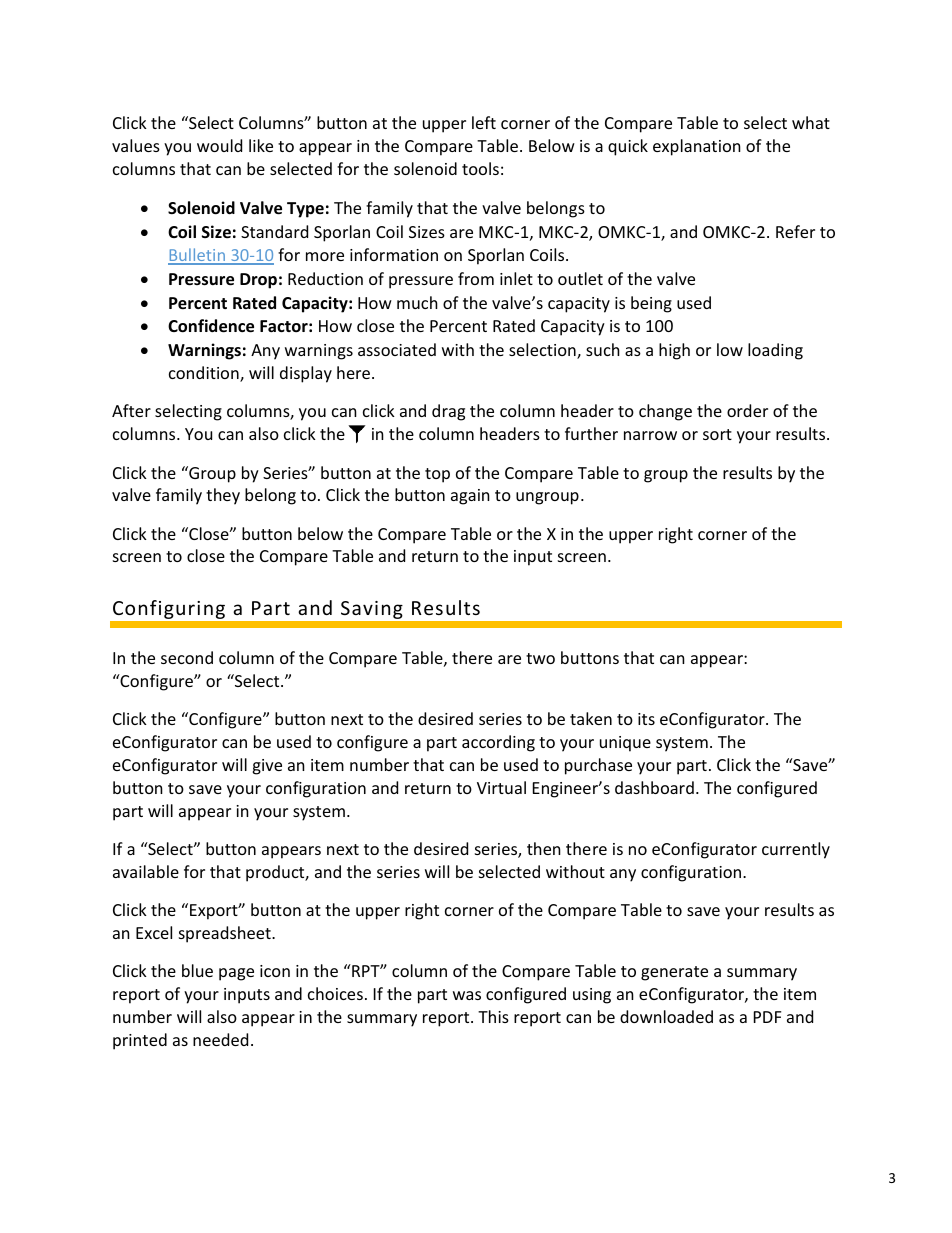 The height and width of the document is (1233, 952). What do you see at coordinates (717, 434) in the document?
I see `sort` at bounding box center [717, 434].
